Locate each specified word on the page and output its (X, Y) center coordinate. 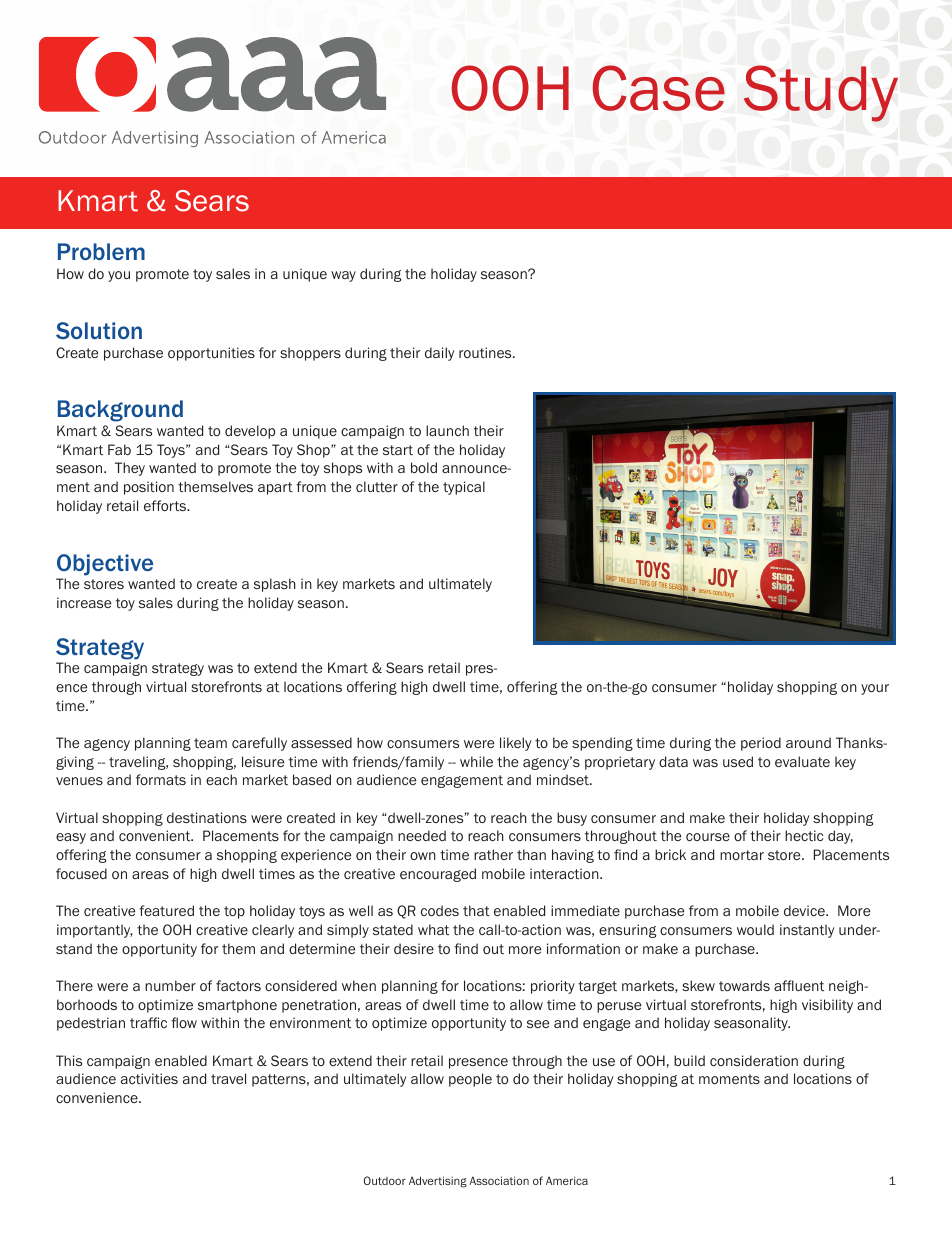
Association (499, 1180)
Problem (101, 251)
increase (84, 602)
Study (821, 93)
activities (149, 1078)
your (875, 689)
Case (658, 88)
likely (516, 744)
